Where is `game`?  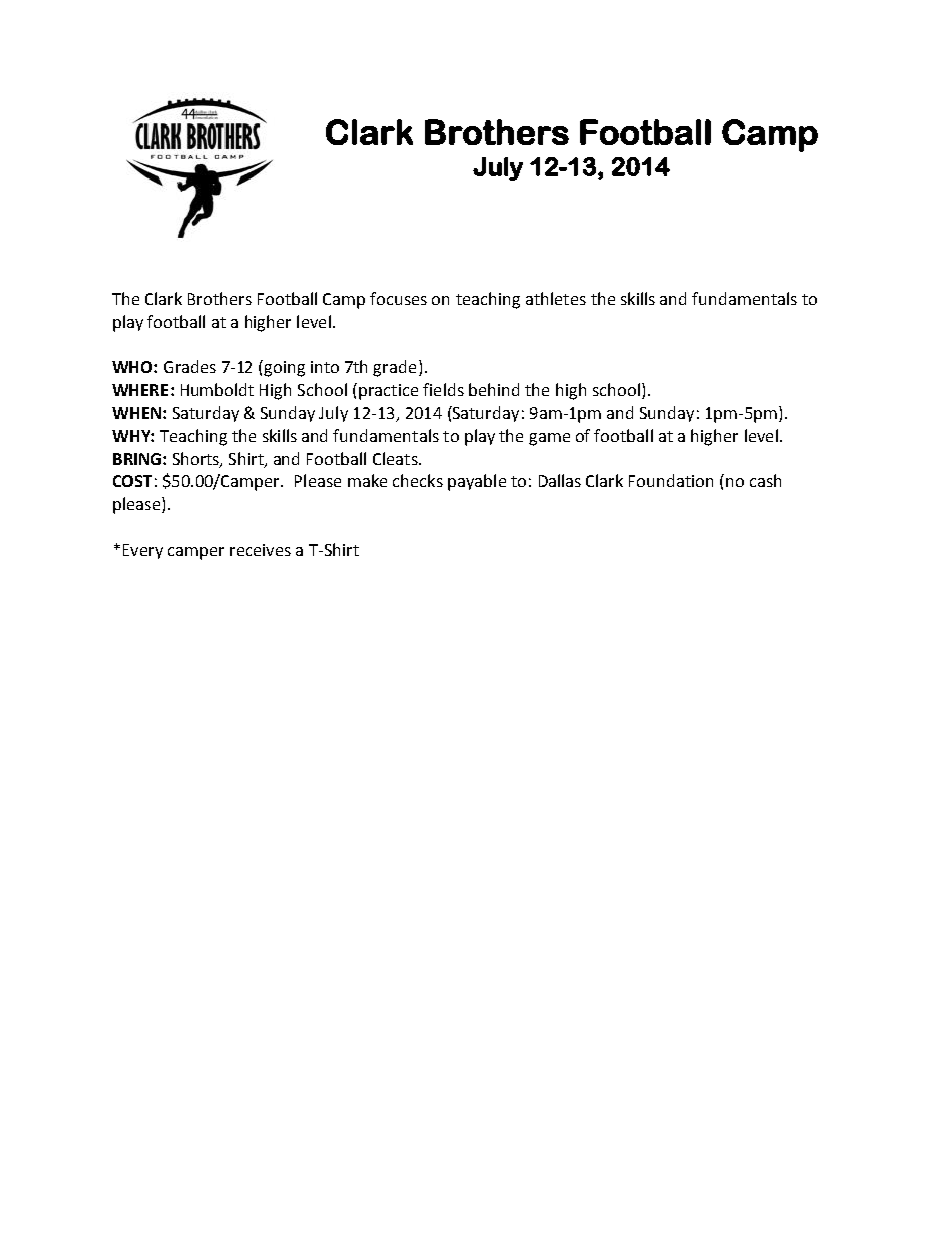
game is located at coordinates (549, 439).
